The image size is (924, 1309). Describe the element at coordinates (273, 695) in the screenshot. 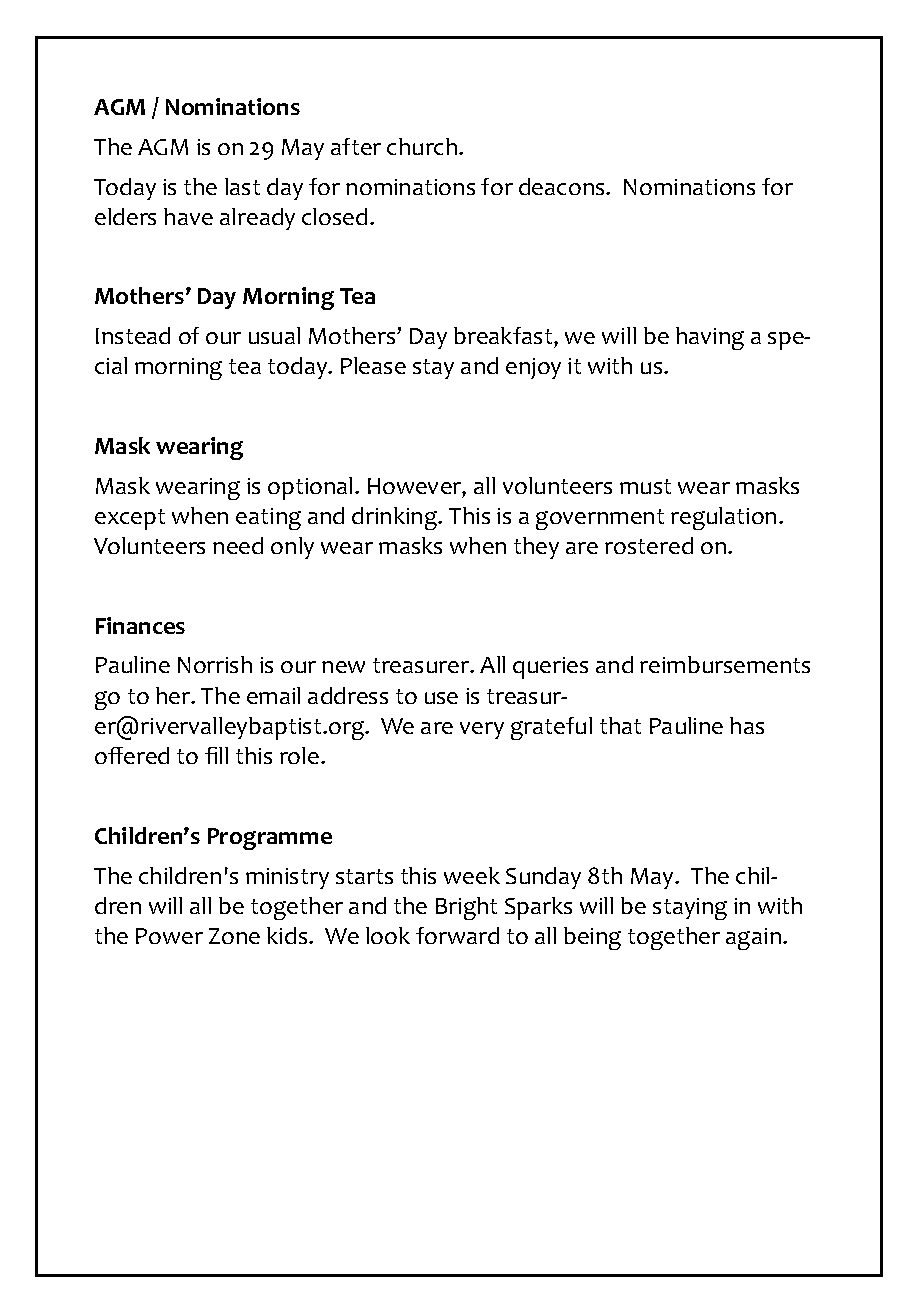

I see `email` at that location.
